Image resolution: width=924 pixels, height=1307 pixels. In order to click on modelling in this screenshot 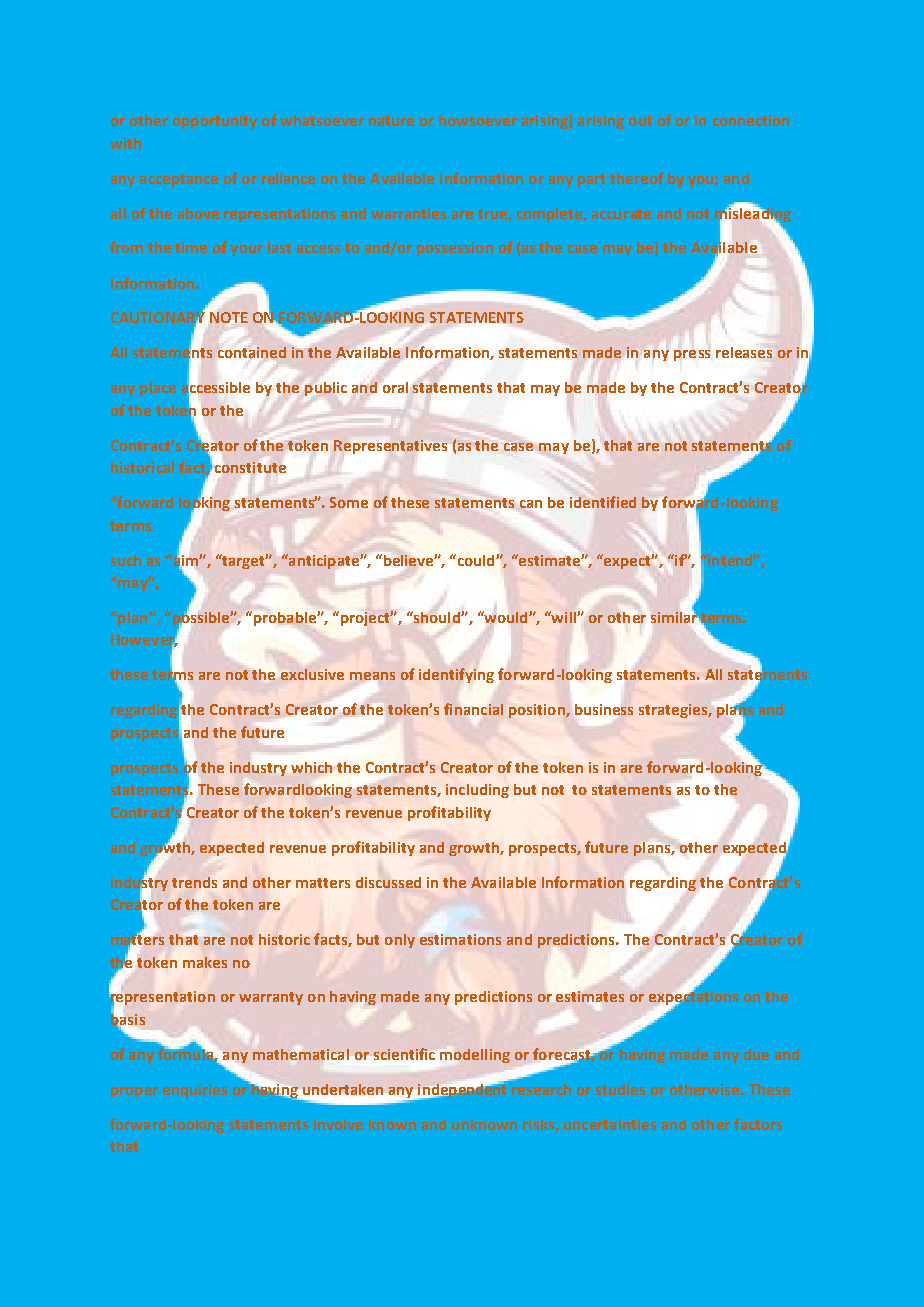, I will do `click(475, 1056)`.
